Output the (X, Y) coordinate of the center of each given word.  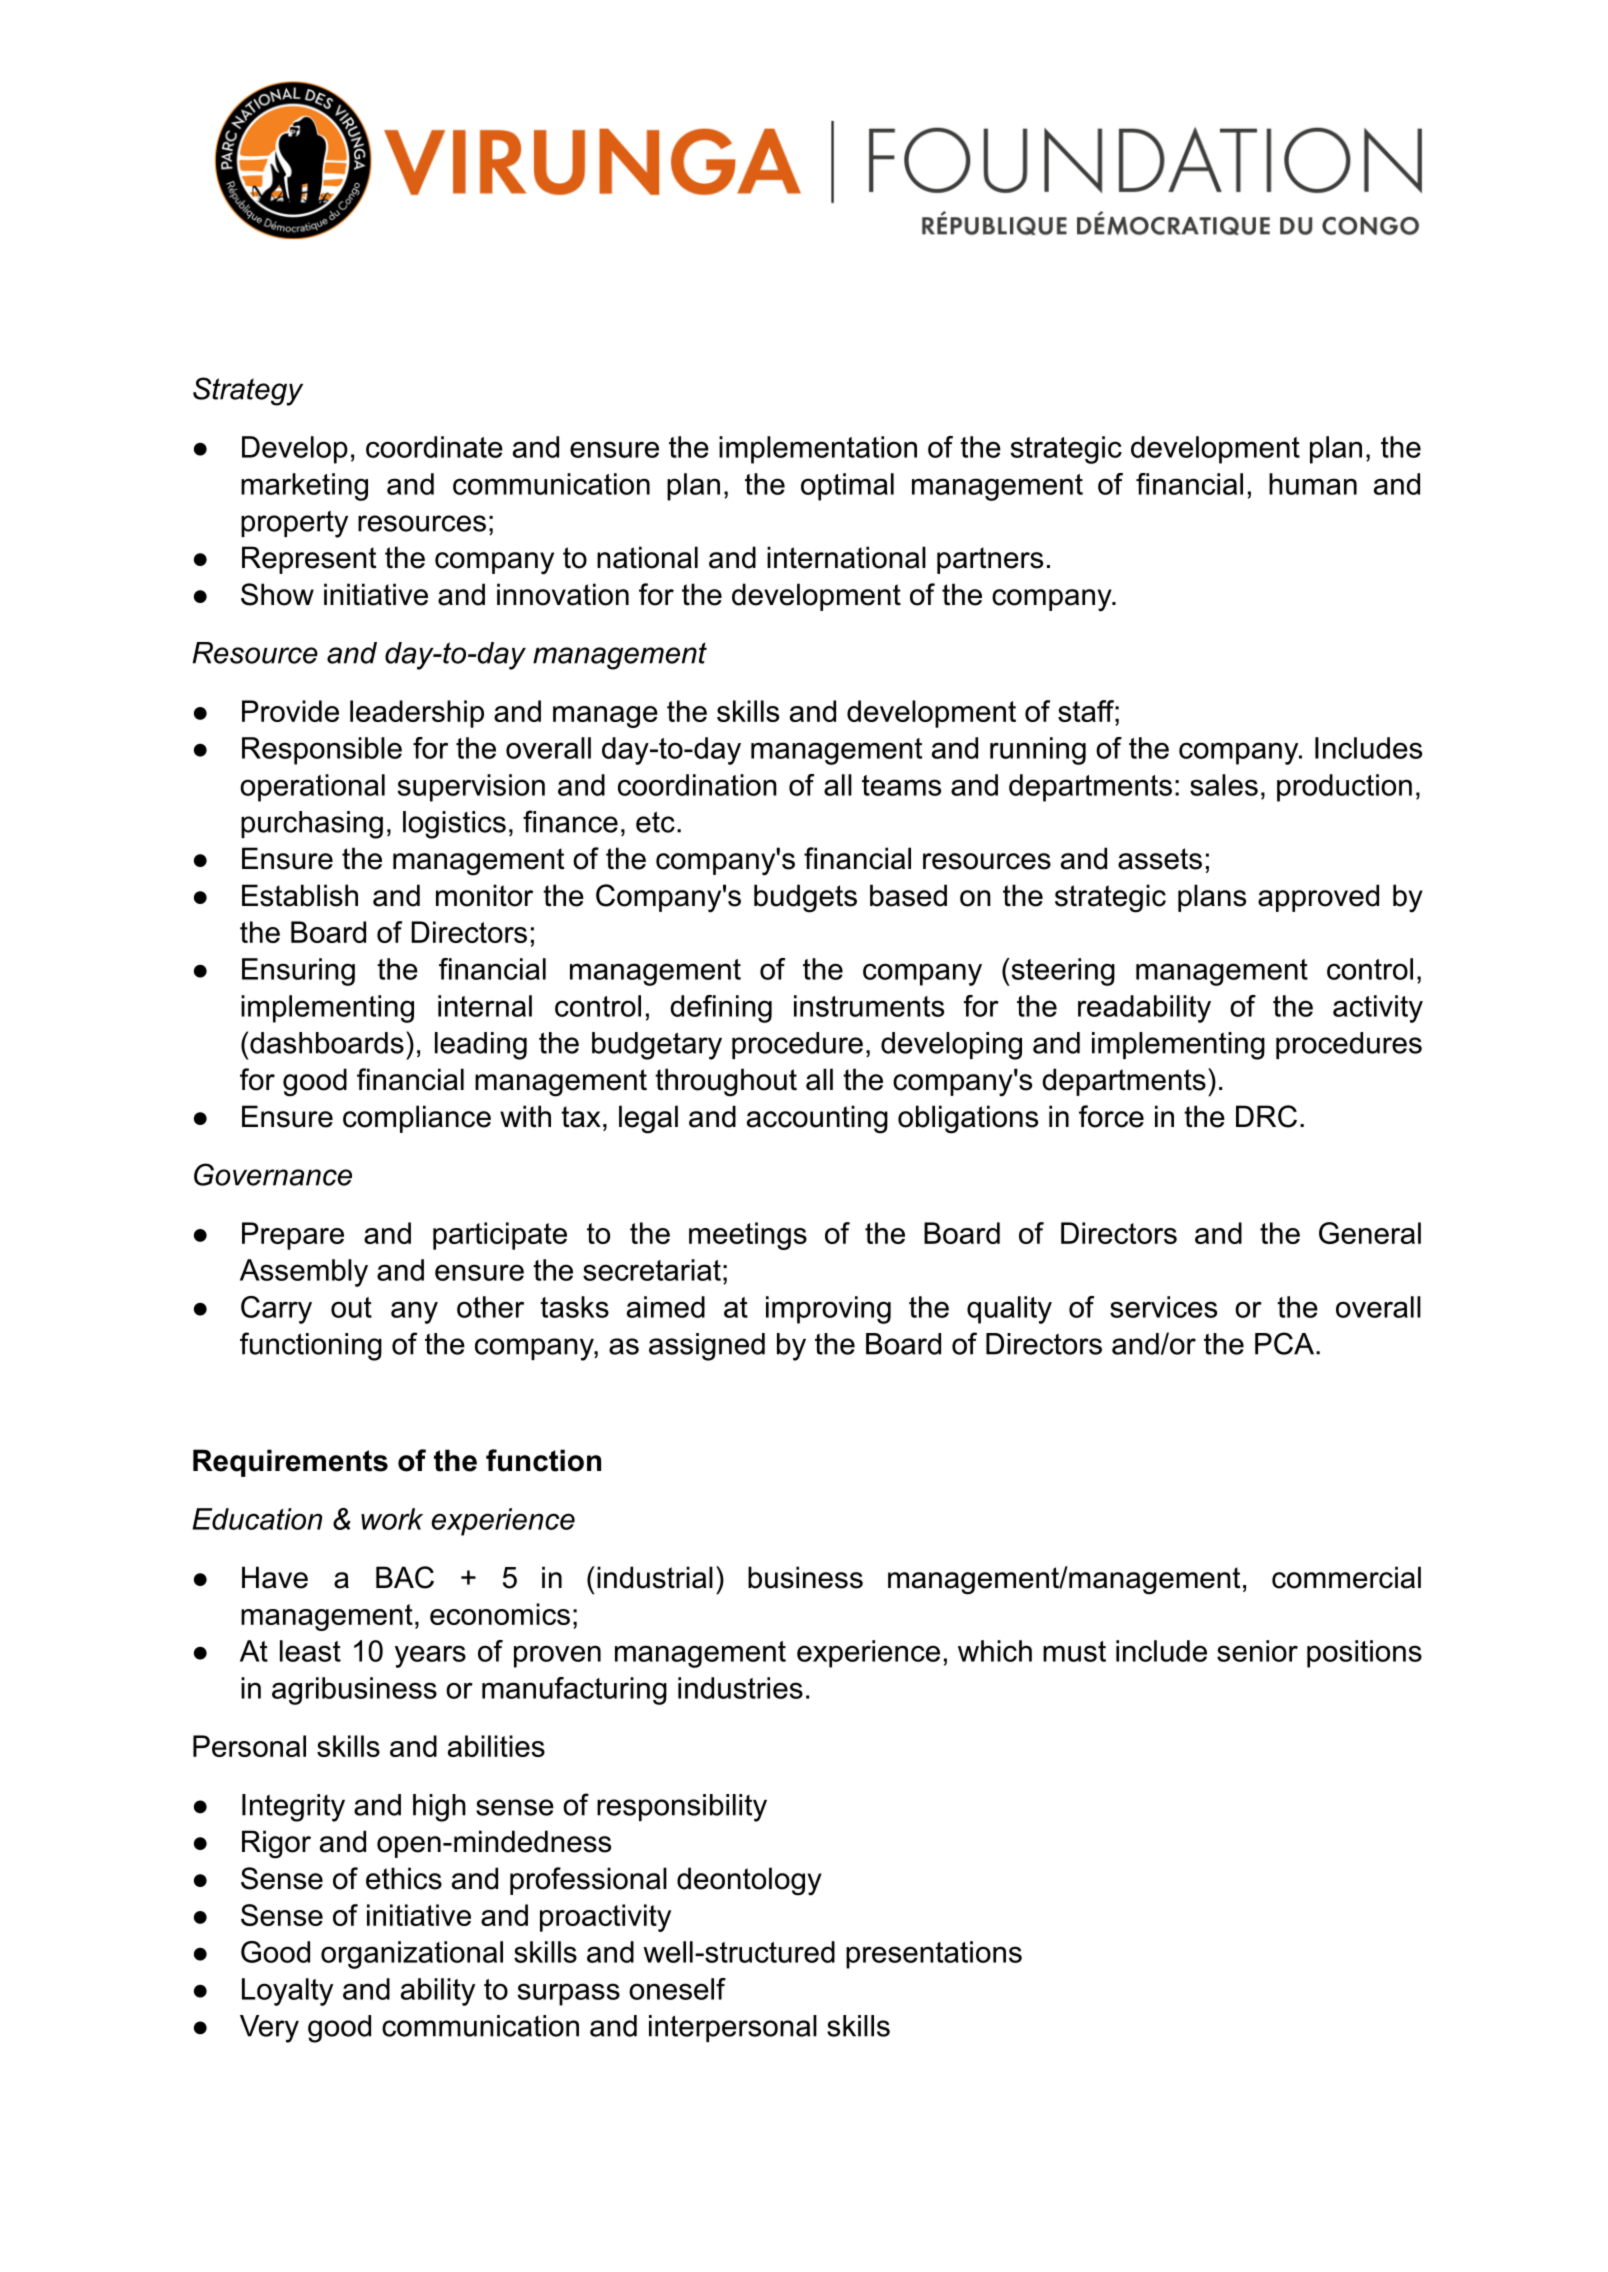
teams (901, 785)
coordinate (434, 447)
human (1313, 484)
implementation (818, 450)
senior (1257, 1651)
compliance (417, 1119)
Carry (276, 1310)
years (430, 1656)
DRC (1266, 1116)
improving (828, 1310)
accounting (817, 1119)
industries (740, 1688)
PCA (1286, 1343)
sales (1224, 785)
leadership (417, 714)
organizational (412, 1955)
